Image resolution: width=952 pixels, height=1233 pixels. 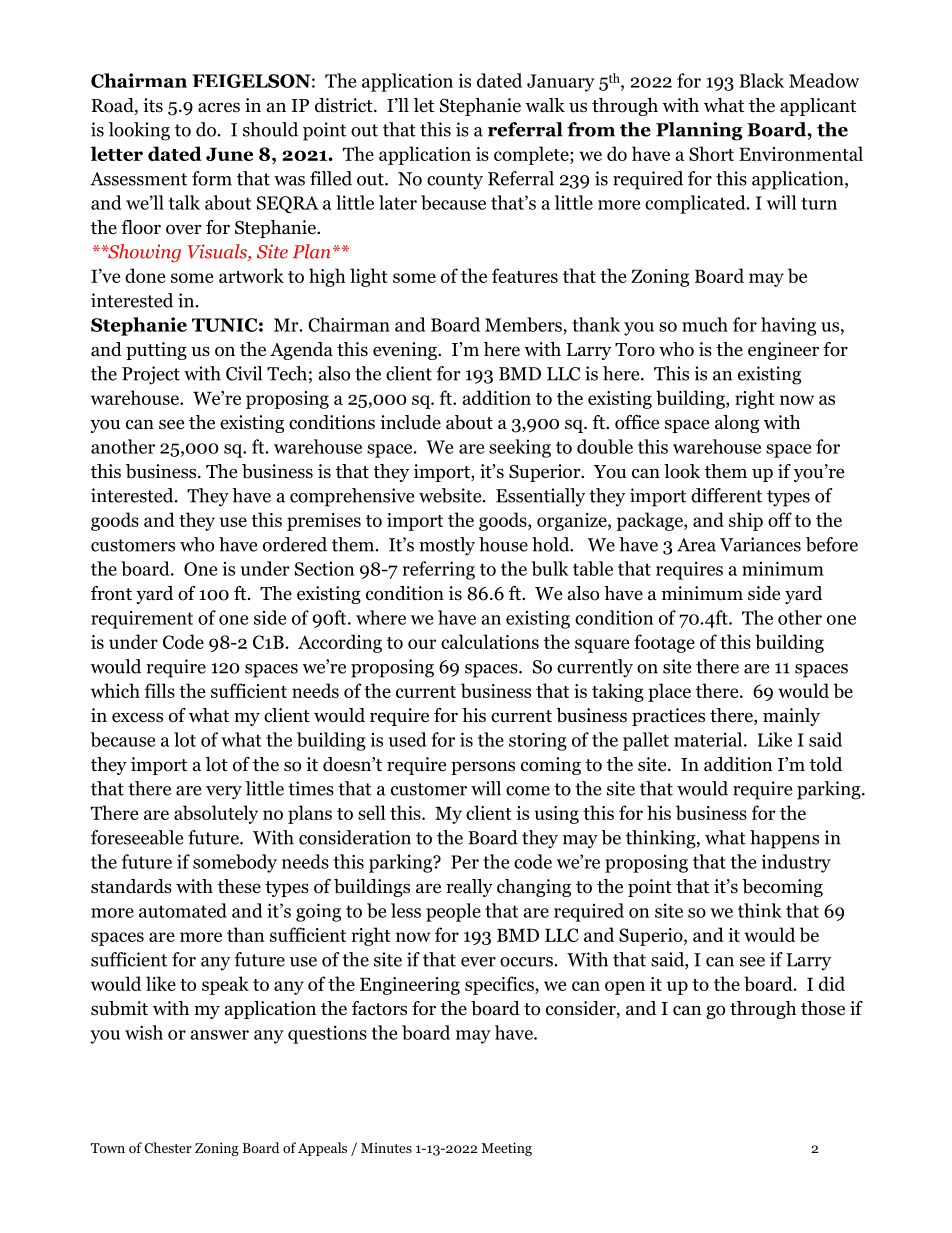 What do you see at coordinates (545, 105) in the screenshot?
I see `walk` at bounding box center [545, 105].
